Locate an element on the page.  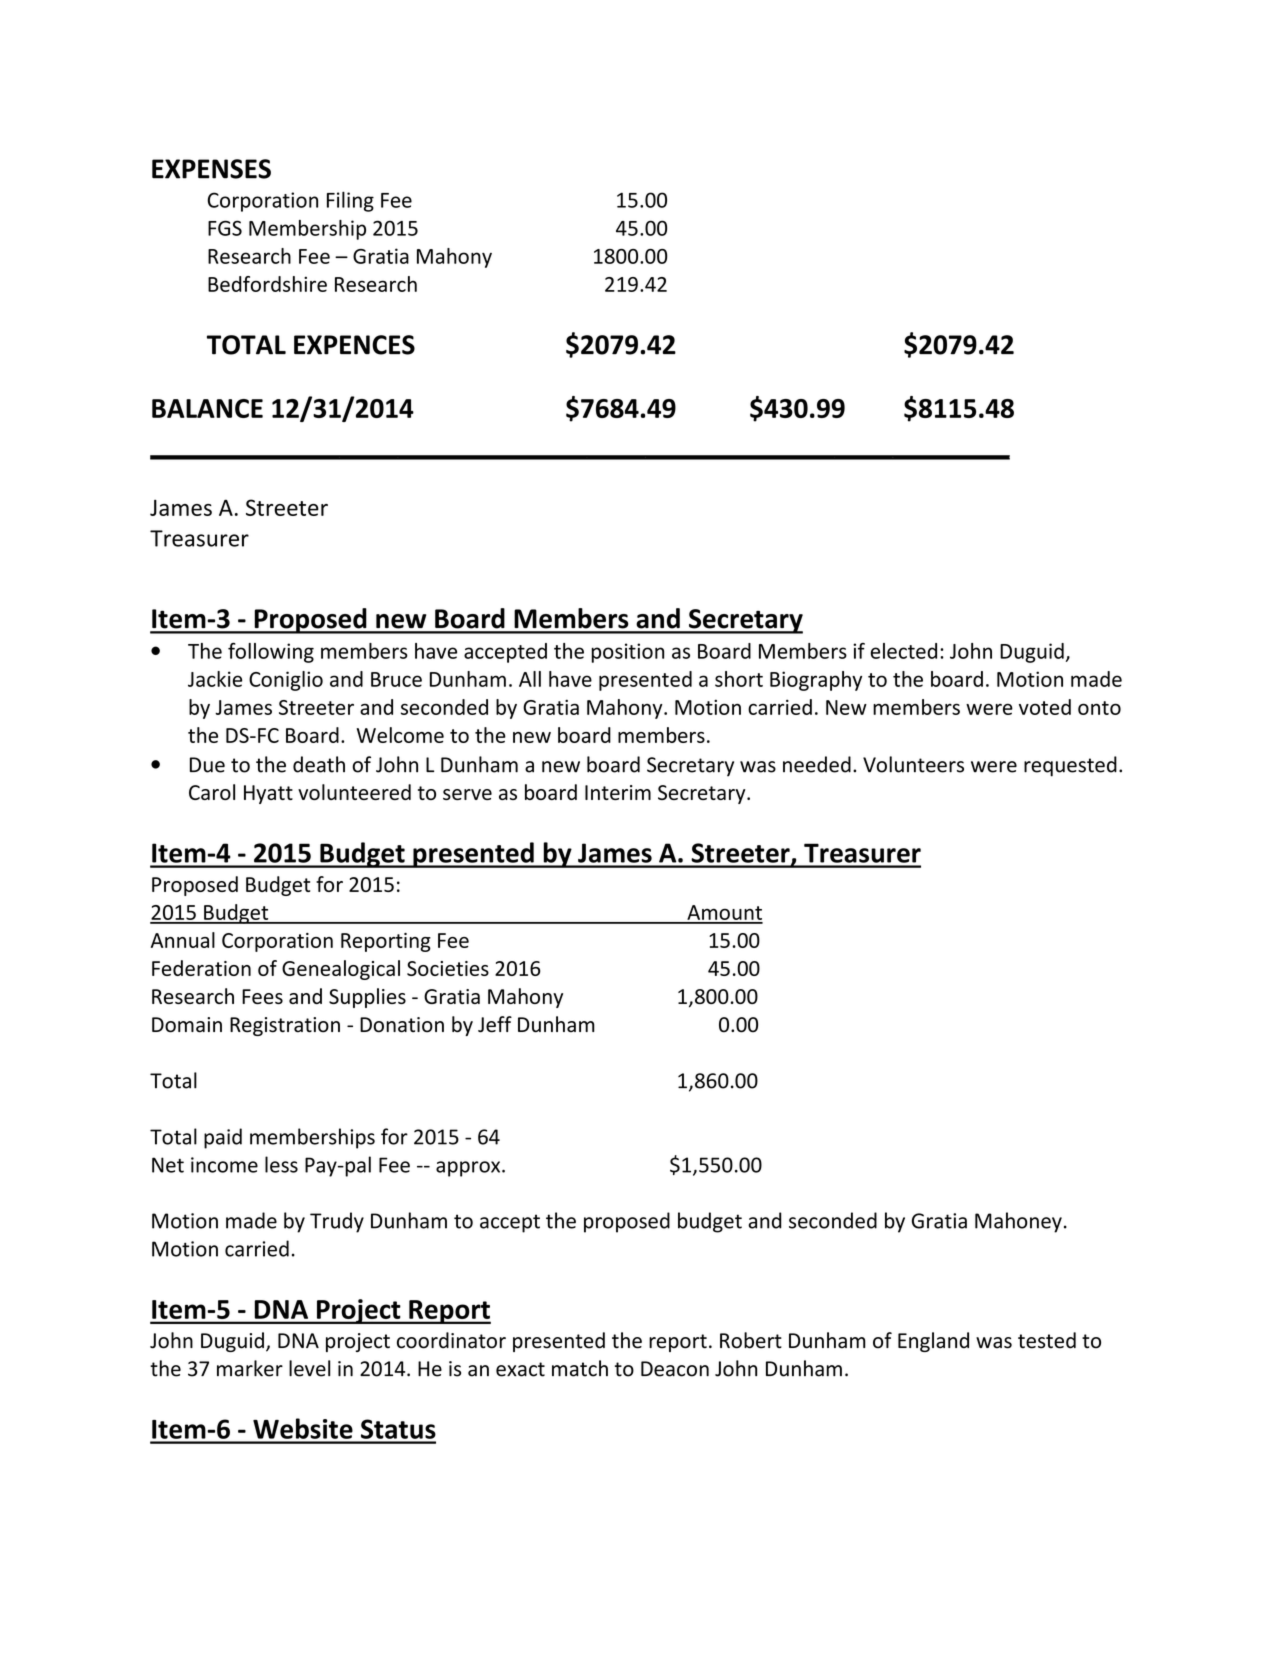
death is located at coordinates (319, 764).
